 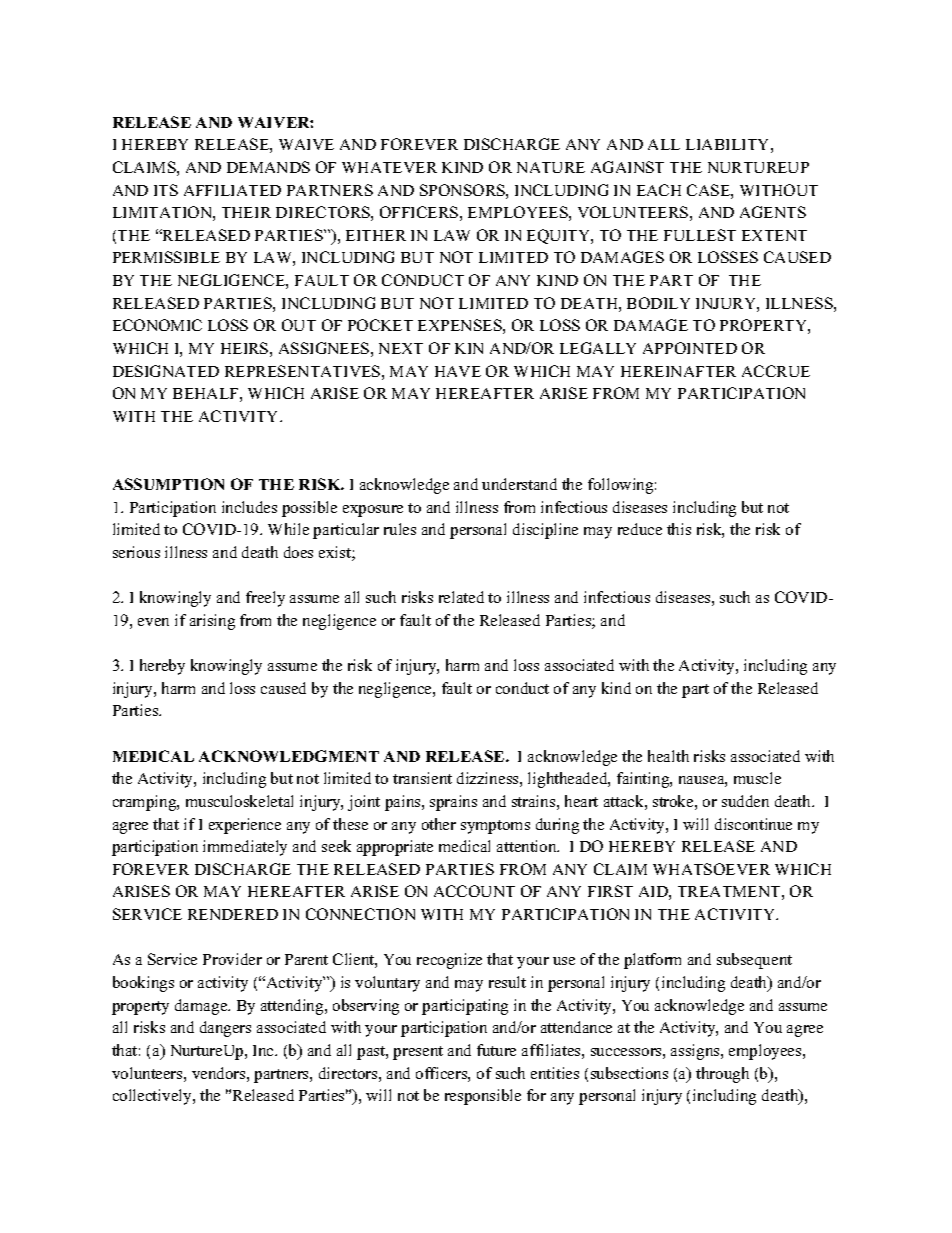 I want to click on EACH, so click(x=659, y=190).
